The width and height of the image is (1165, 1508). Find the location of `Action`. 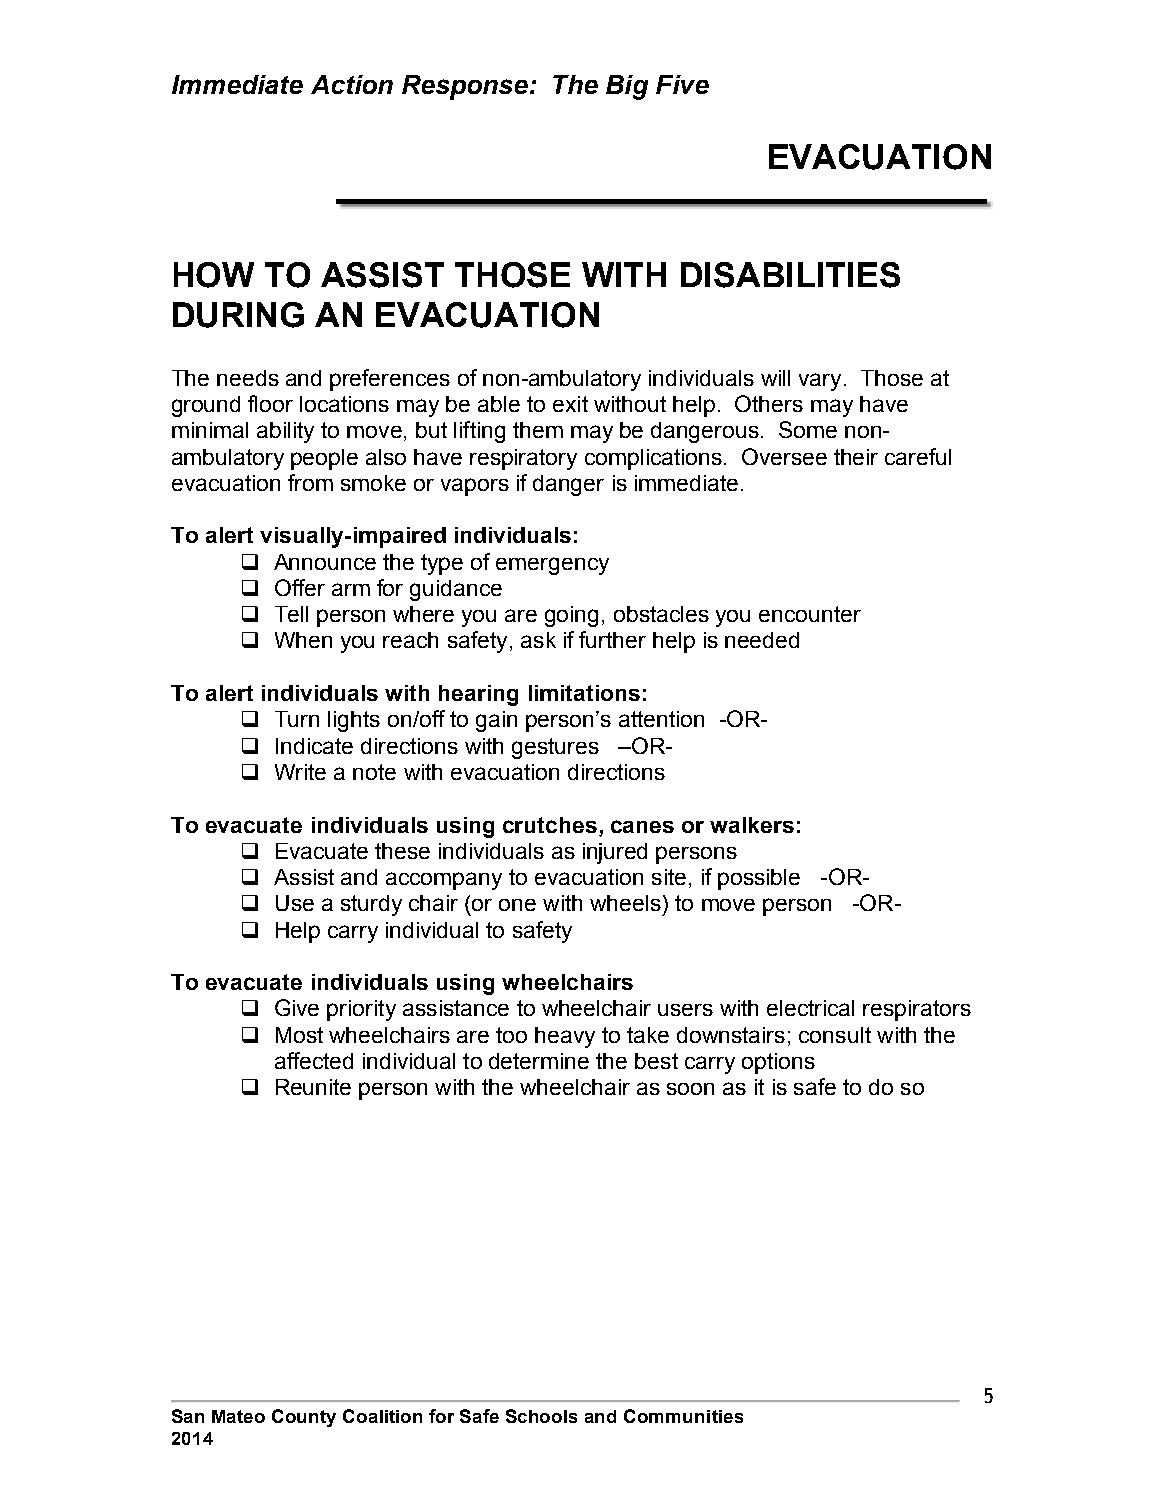

Action is located at coordinates (352, 84).
